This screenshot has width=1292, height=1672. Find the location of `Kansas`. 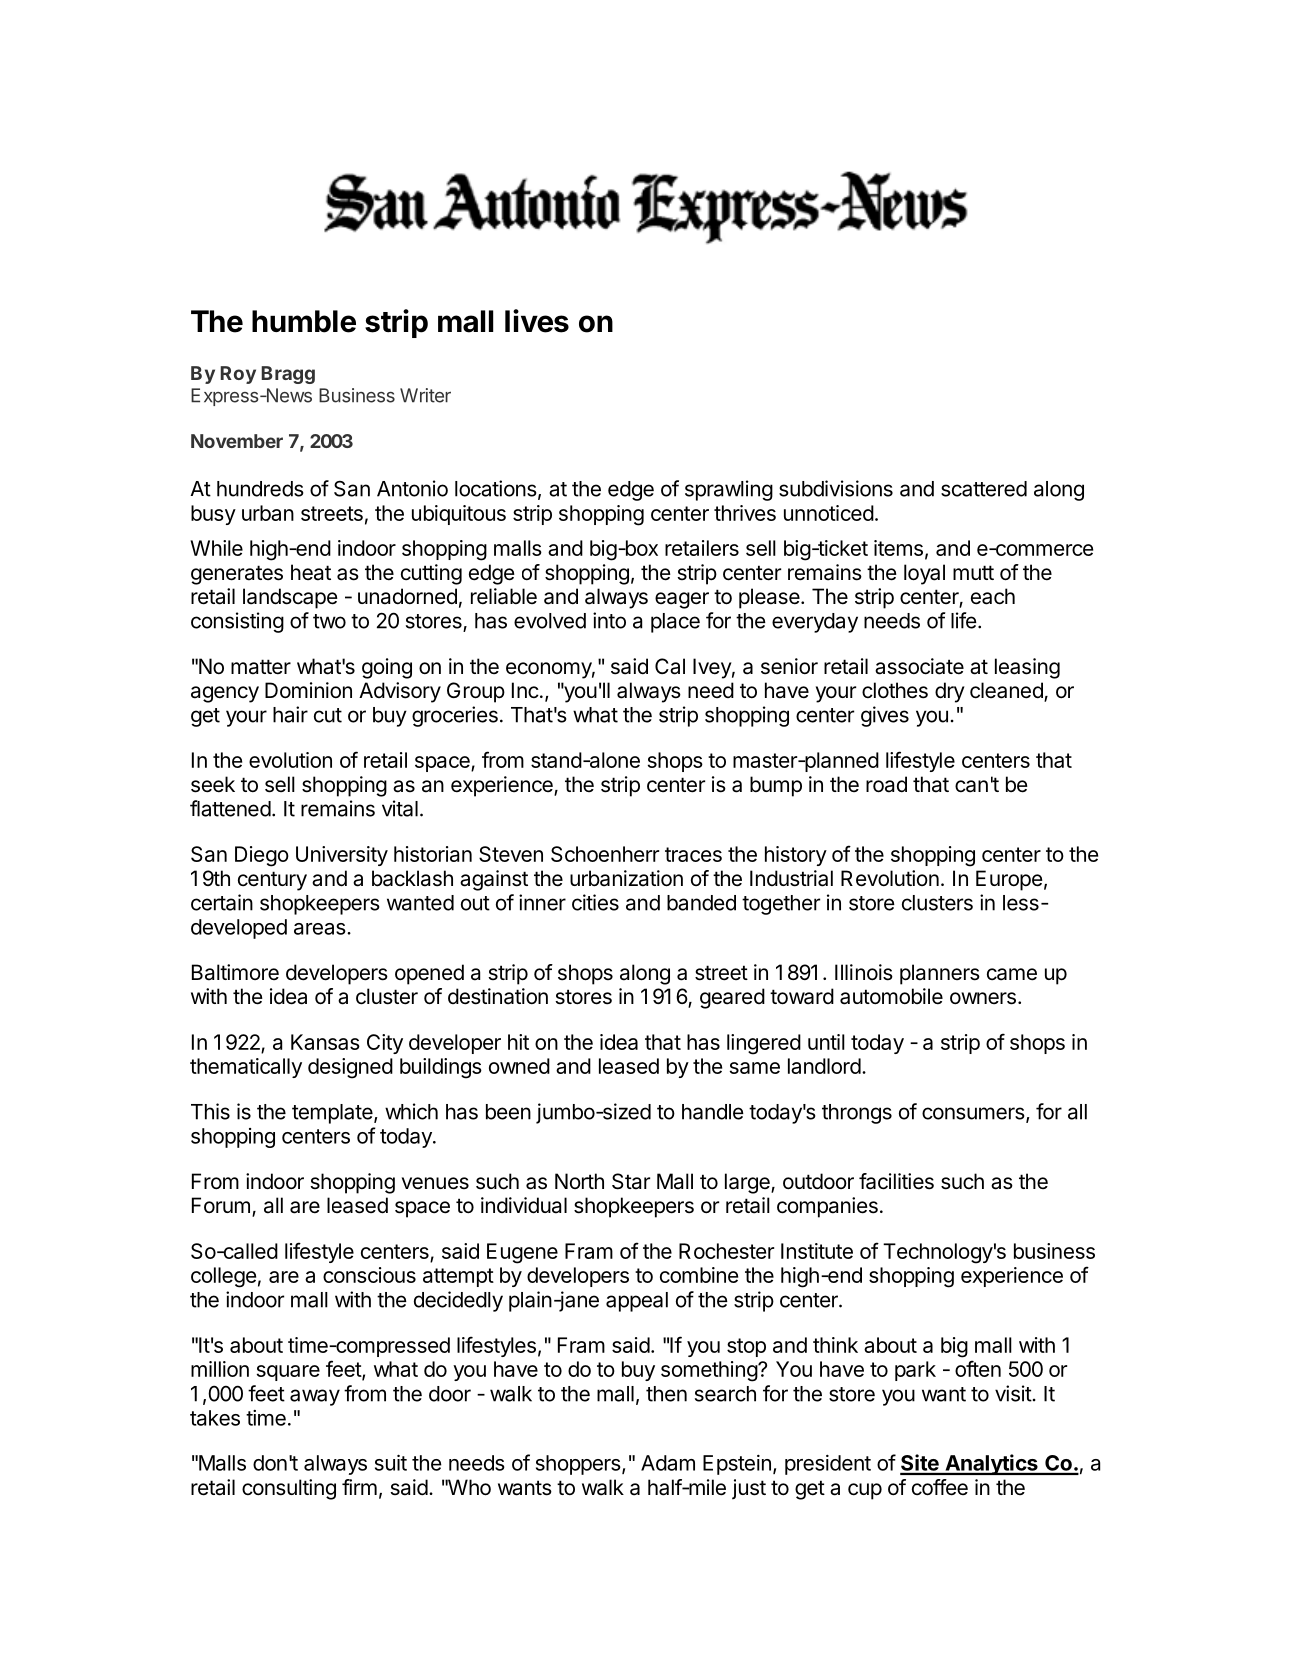

Kansas is located at coordinates (325, 1042).
